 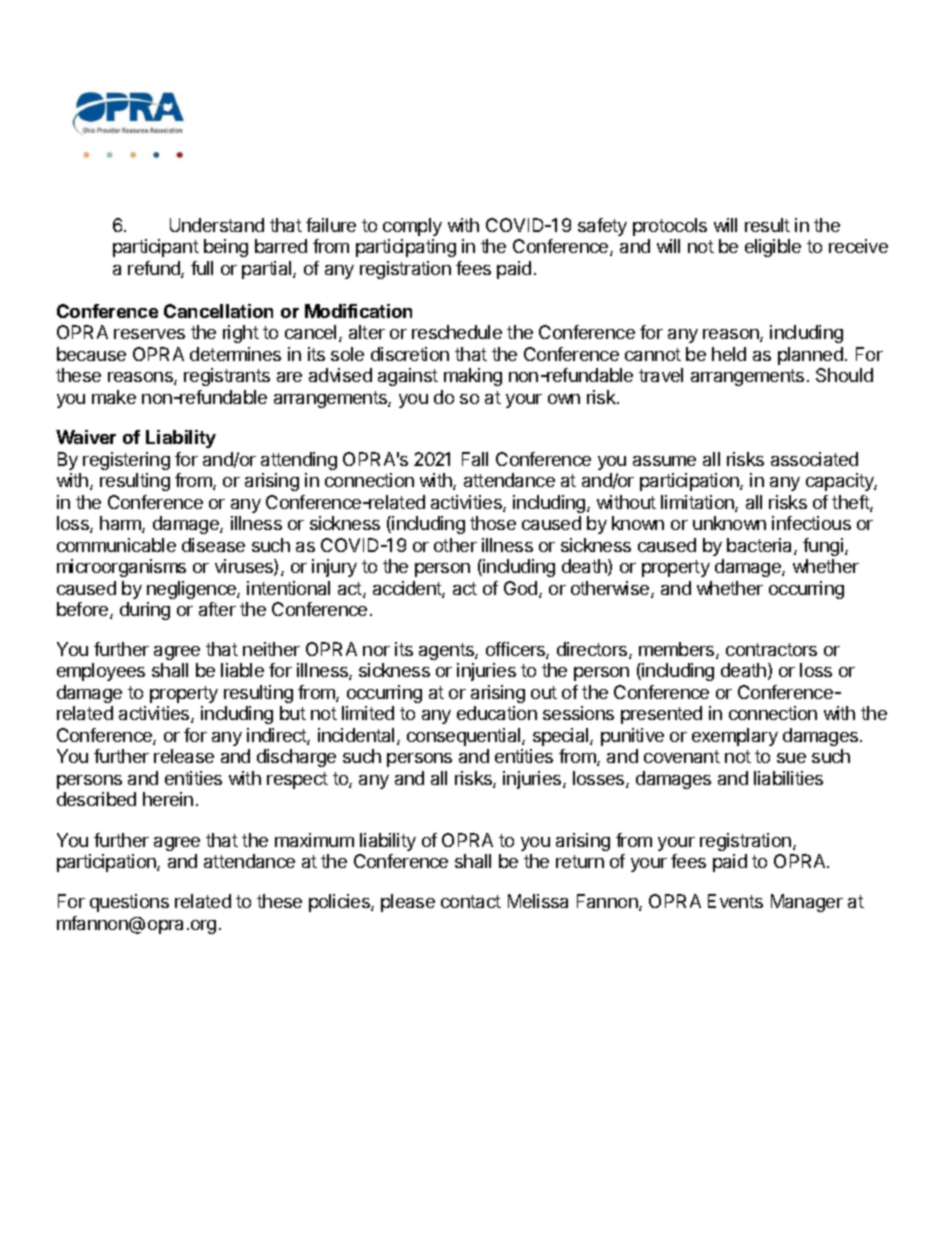 I want to click on exemplary, so click(x=735, y=737).
